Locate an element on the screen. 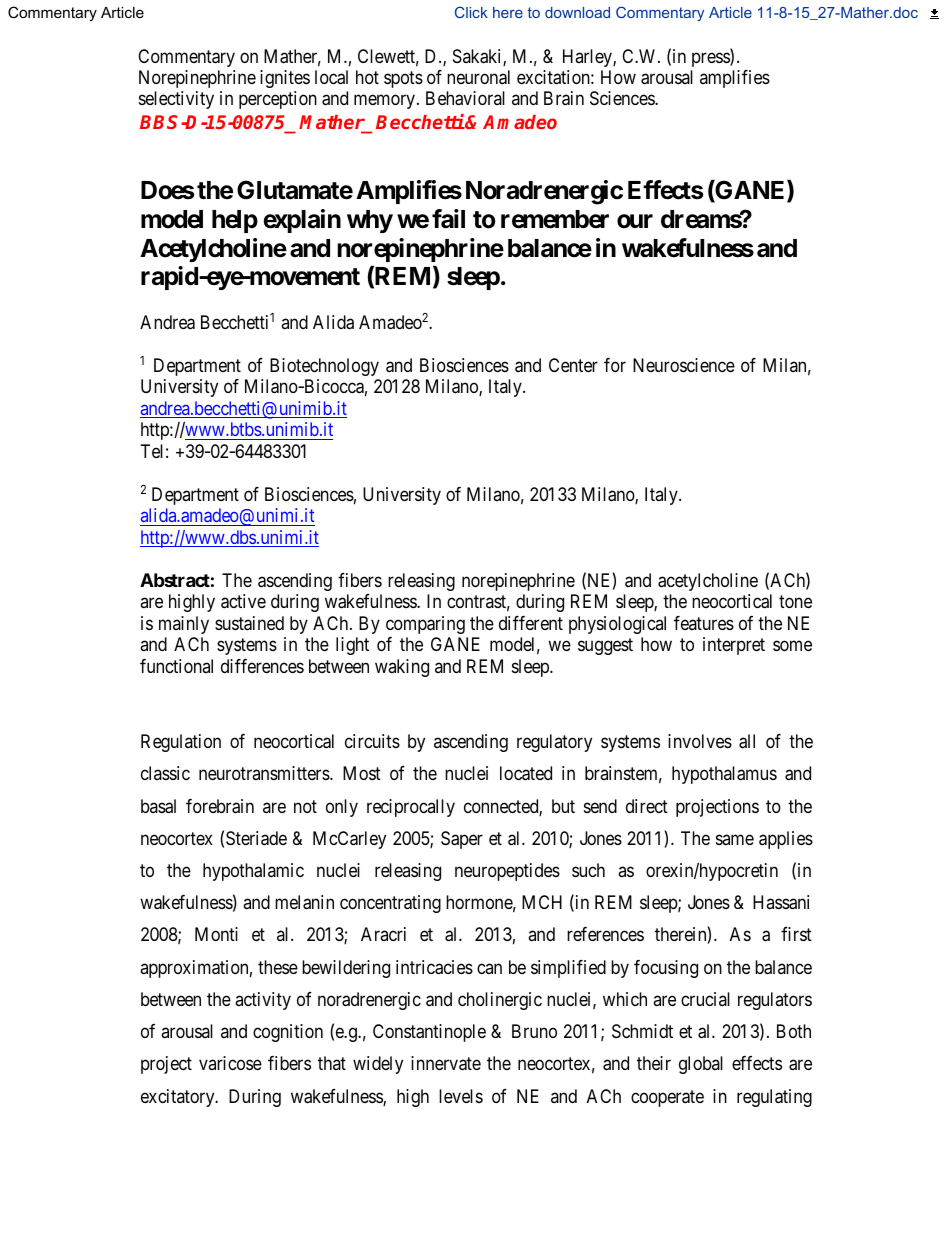  help is located at coordinates (235, 221).
